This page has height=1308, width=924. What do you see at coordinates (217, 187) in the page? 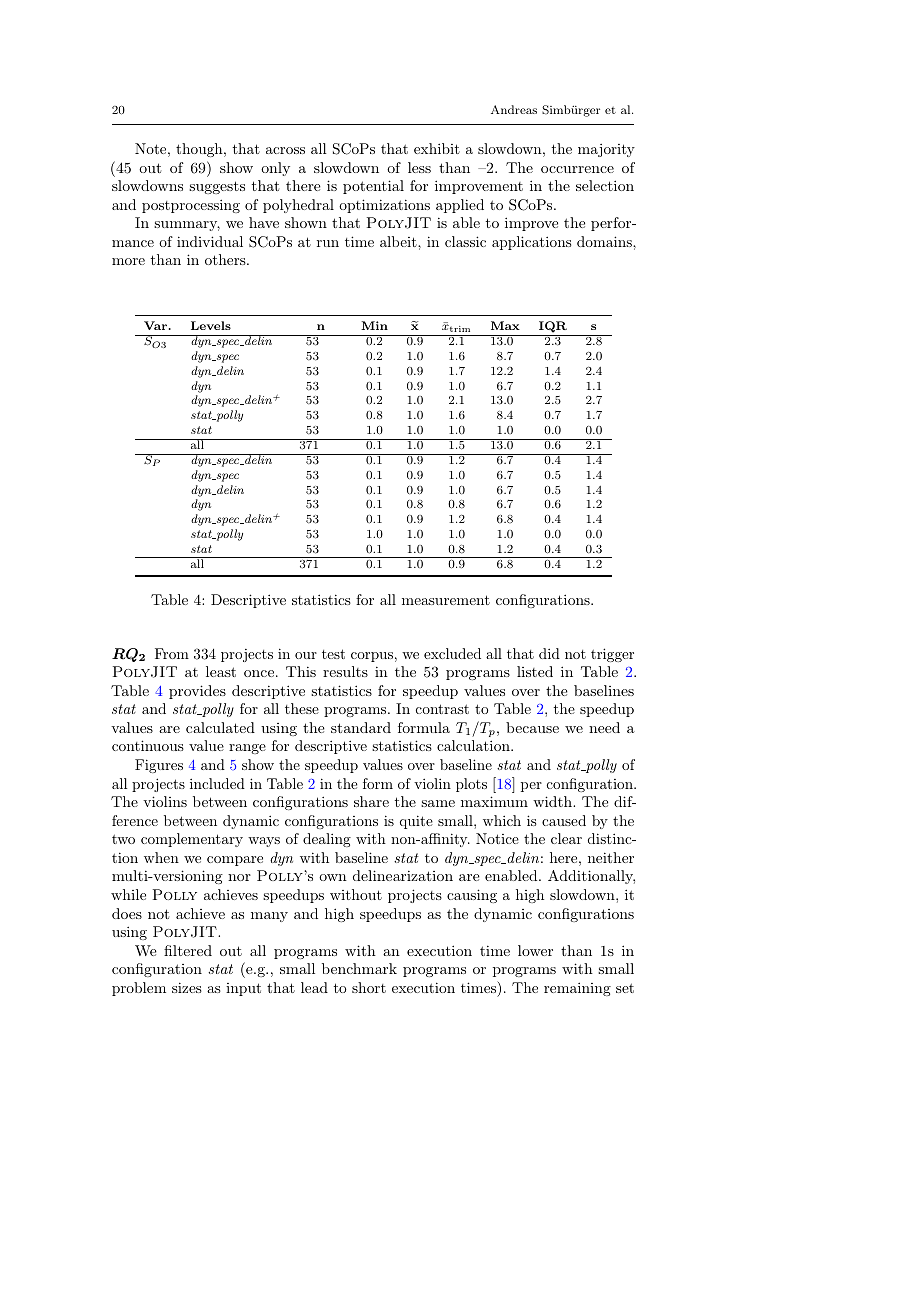
I see `suggests` at bounding box center [217, 187].
